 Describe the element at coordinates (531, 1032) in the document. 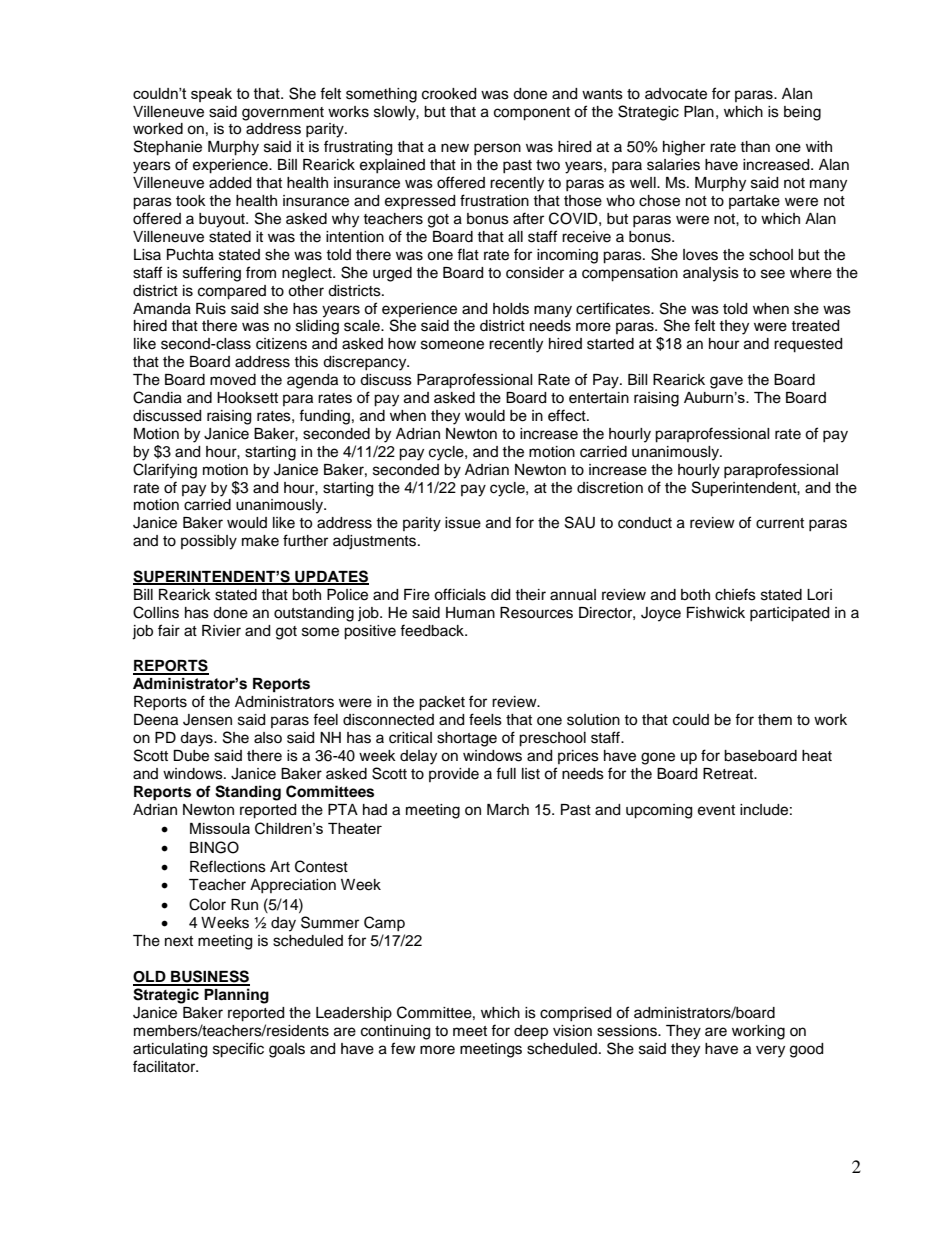

I see `deep` at that location.
